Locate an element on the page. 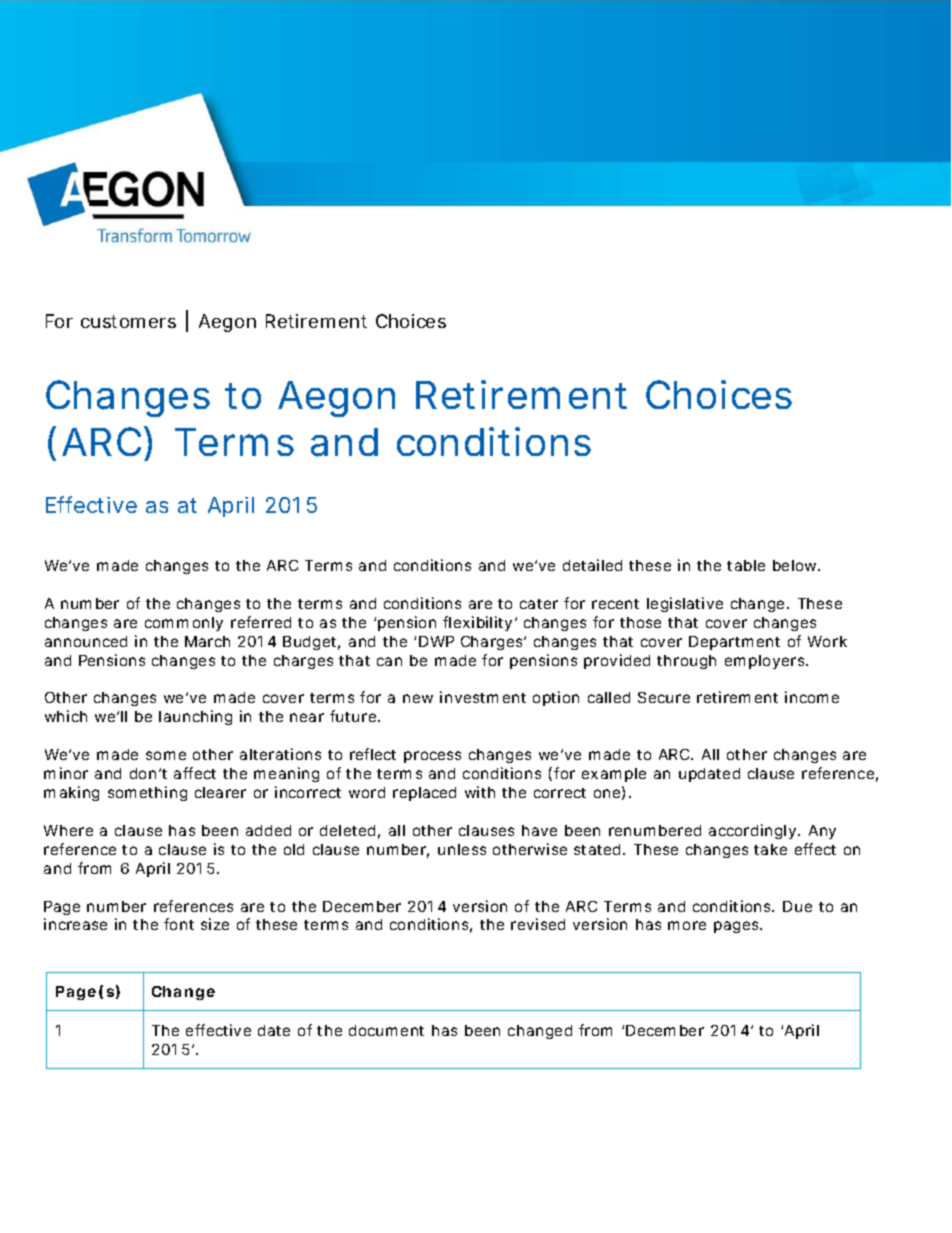 This image has height=1233, width=952. font is located at coordinates (179, 924).
